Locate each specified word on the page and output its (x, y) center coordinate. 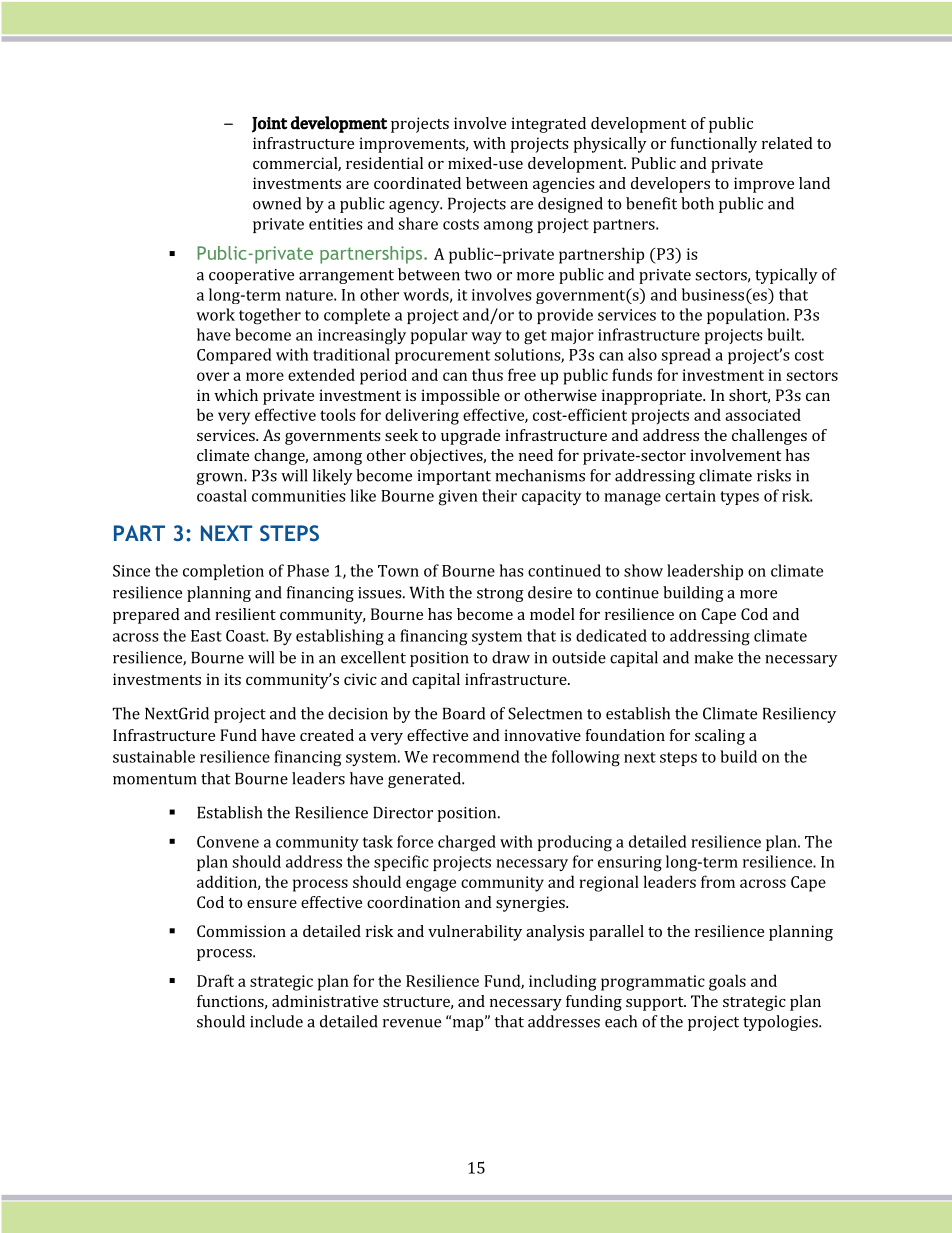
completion (223, 572)
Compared (234, 356)
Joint (270, 125)
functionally (714, 145)
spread (686, 356)
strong (500, 595)
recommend (476, 756)
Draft (215, 980)
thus (487, 374)
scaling (720, 737)
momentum (155, 779)
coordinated (417, 183)
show (643, 570)
